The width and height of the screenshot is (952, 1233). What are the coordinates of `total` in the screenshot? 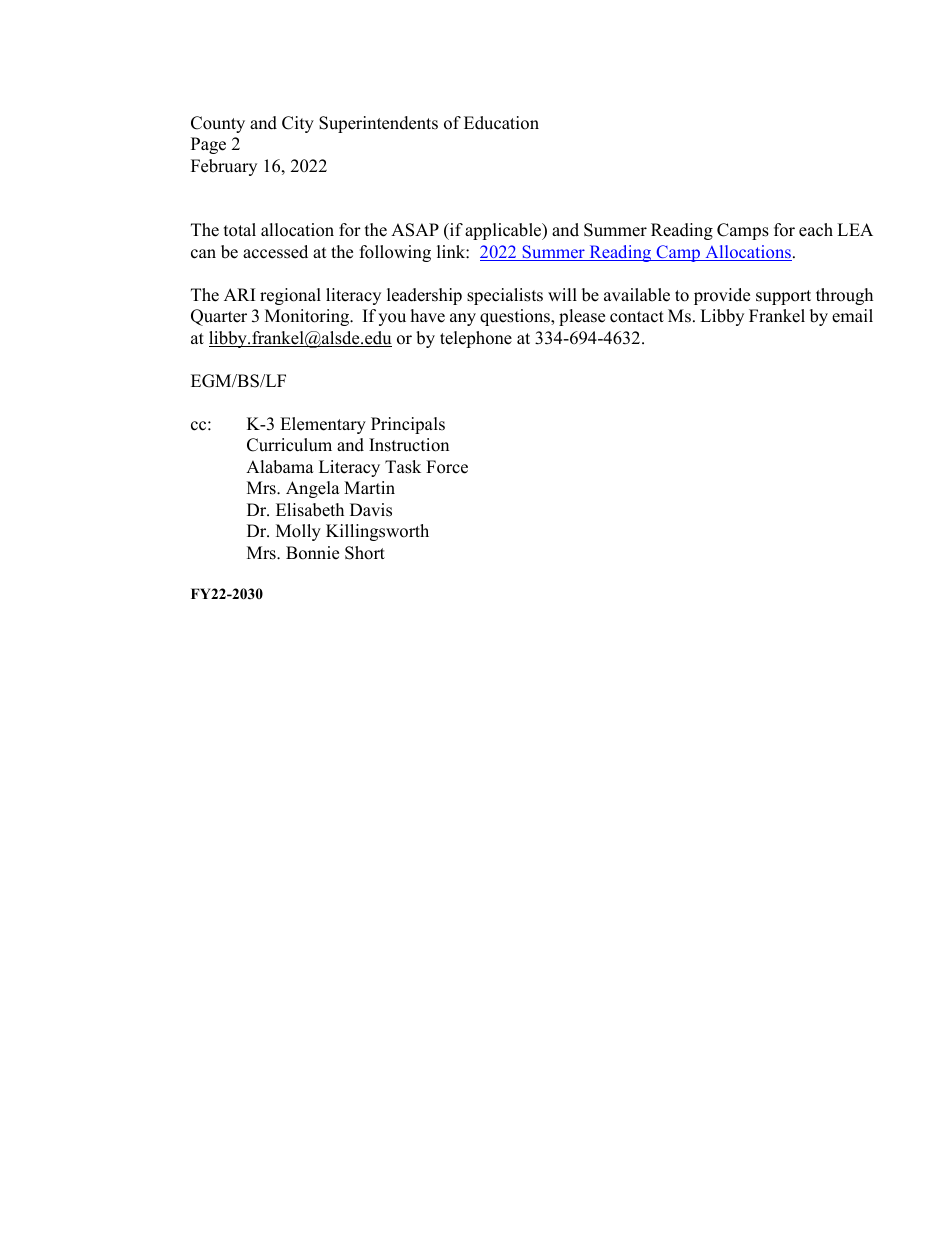 It's located at (240, 230).
